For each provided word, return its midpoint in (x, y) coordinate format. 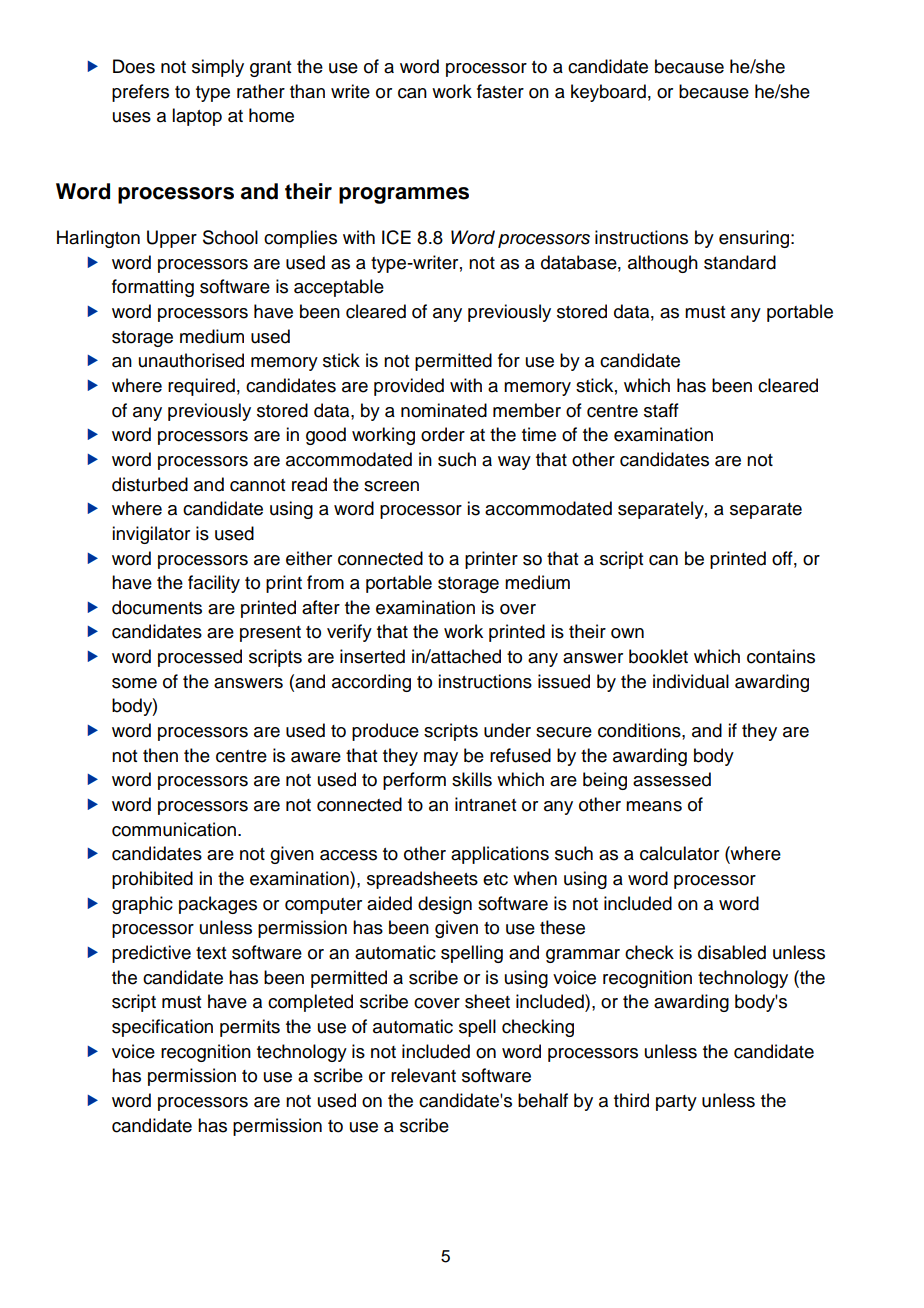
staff (661, 410)
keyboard (608, 93)
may (441, 759)
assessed (672, 779)
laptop (197, 117)
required (201, 387)
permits (250, 1028)
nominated (444, 410)
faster (500, 91)
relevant (423, 1075)
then (160, 755)
